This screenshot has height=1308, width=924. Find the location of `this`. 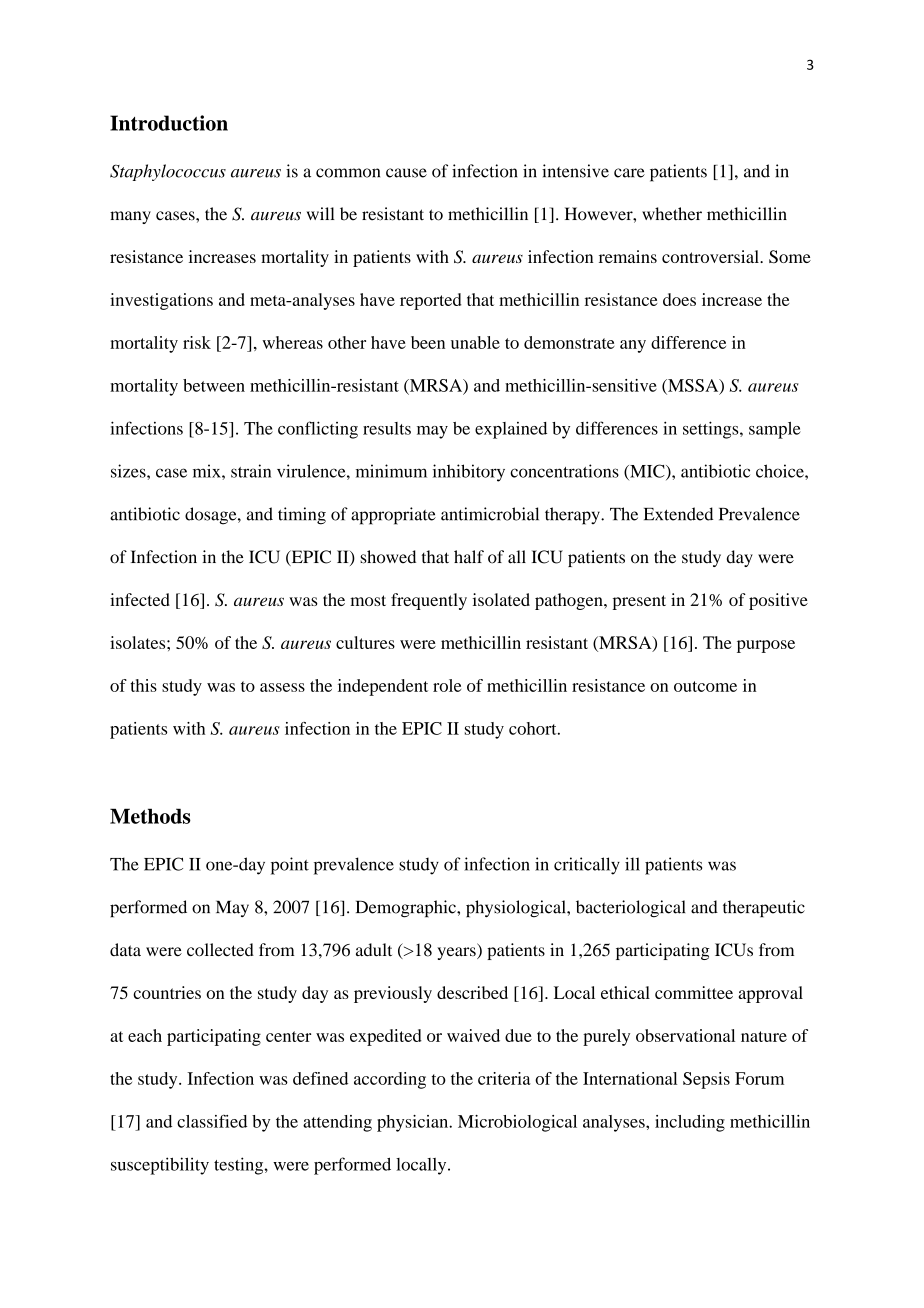

this is located at coordinates (143, 685).
